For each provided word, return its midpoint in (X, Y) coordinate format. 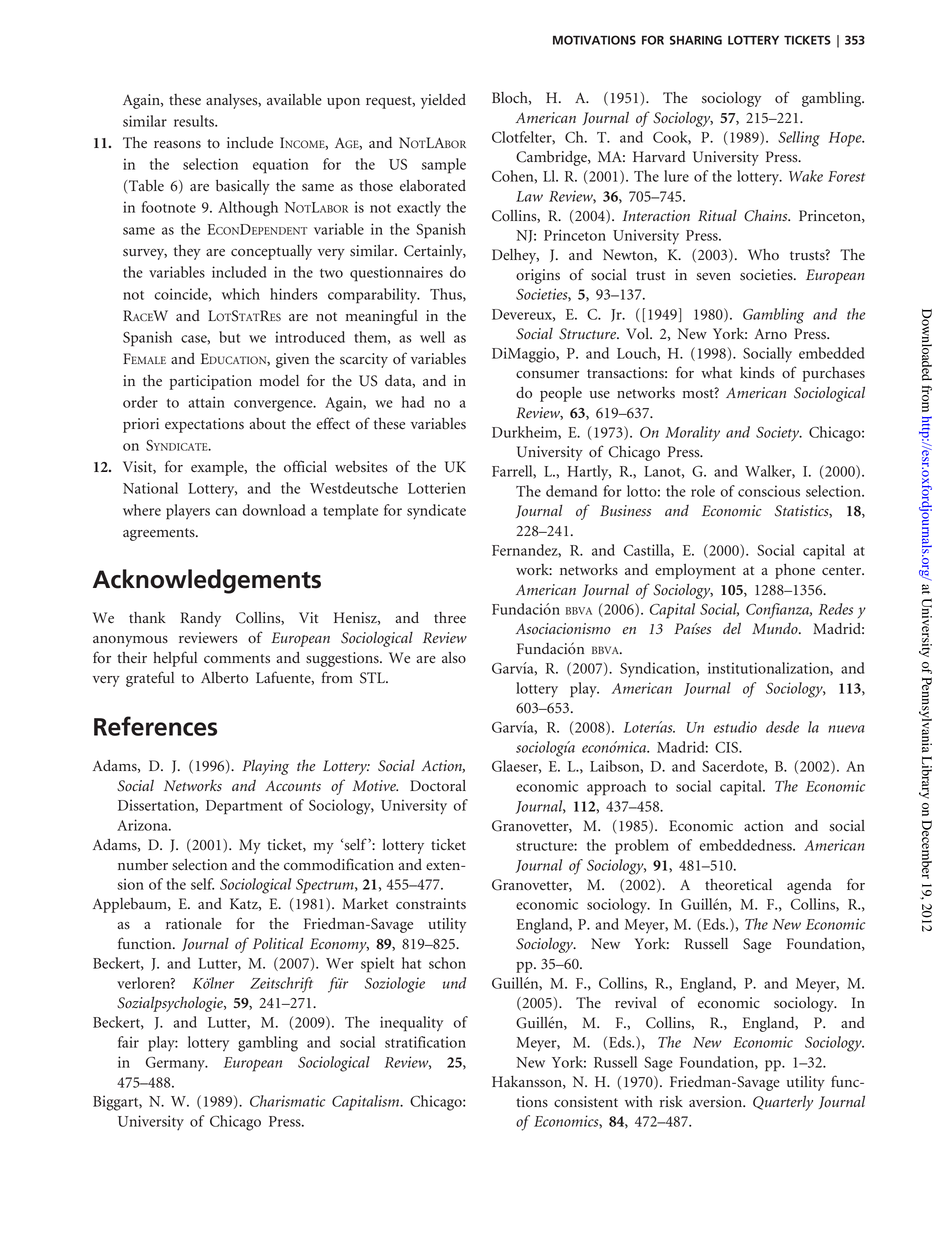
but (229, 337)
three (450, 618)
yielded (443, 101)
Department (244, 807)
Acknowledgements (207, 581)
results (195, 121)
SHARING (696, 40)
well (432, 337)
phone (795, 571)
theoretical (738, 885)
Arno (770, 333)
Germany (176, 1064)
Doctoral (438, 786)
